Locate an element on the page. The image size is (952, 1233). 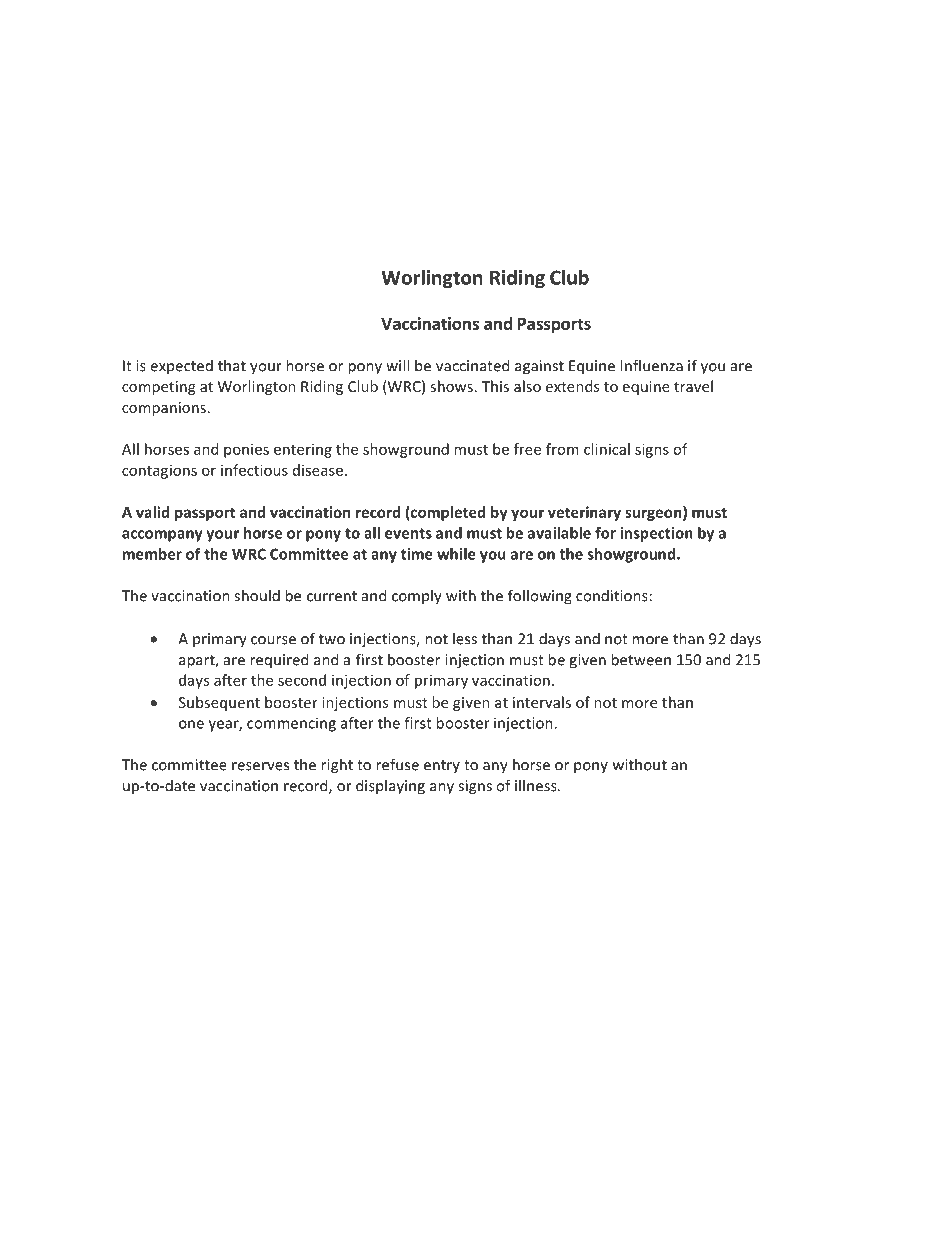
that is located at coordinates (232, 365).
